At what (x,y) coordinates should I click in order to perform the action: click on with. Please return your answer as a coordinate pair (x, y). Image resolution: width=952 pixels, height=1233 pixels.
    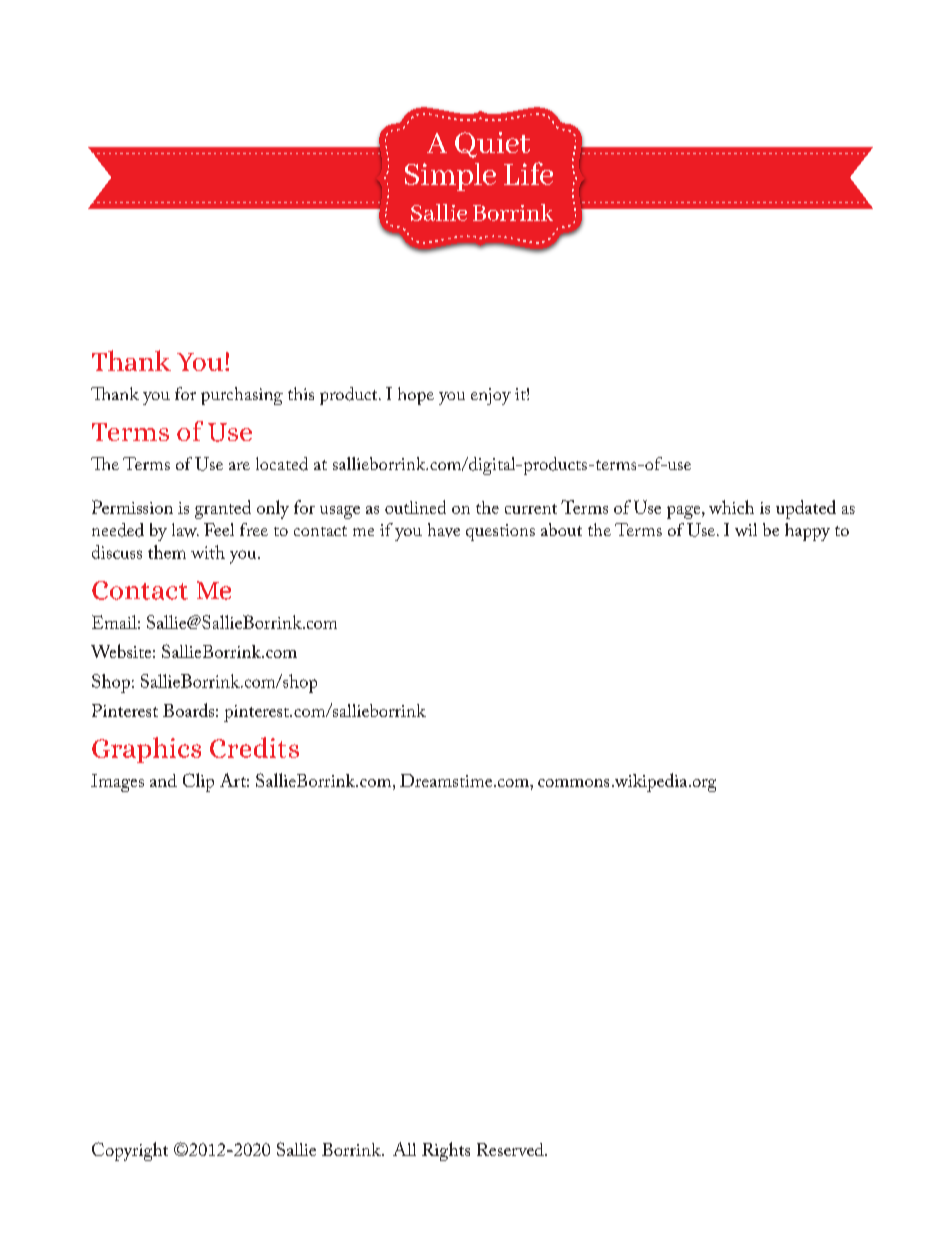
    Looking at the image, I should click on (208, 552).
